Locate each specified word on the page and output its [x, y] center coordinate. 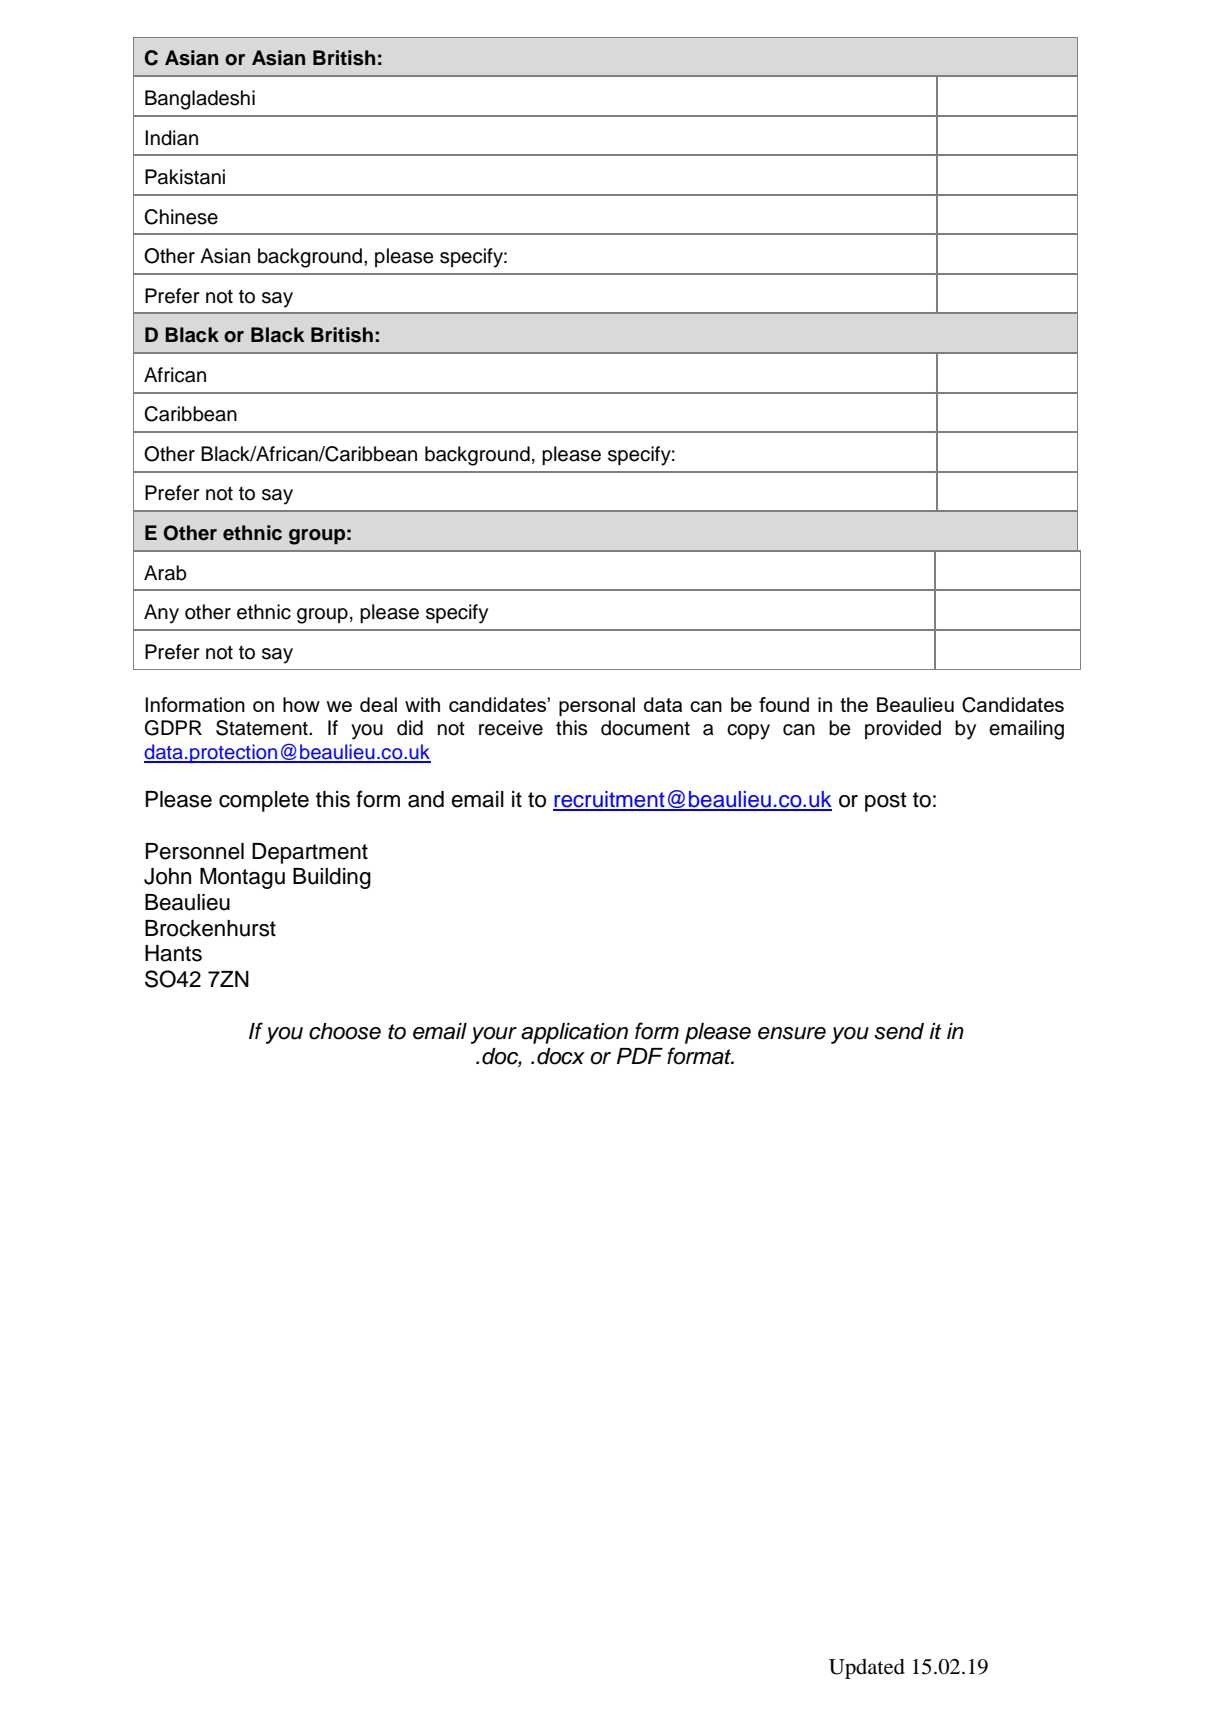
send [899, 1031]
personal [597, 706]
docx [561, 1056]
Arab [165, 573]
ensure [792, 1033]
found [784, 704]
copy [748, 732]
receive [511, 728]
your [494, 1035]
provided [903, 729]
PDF [640, 1056]
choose [345, 1031]
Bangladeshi [200, 100]
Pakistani [185, 177]
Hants [173, 953]
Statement [263, 728]
